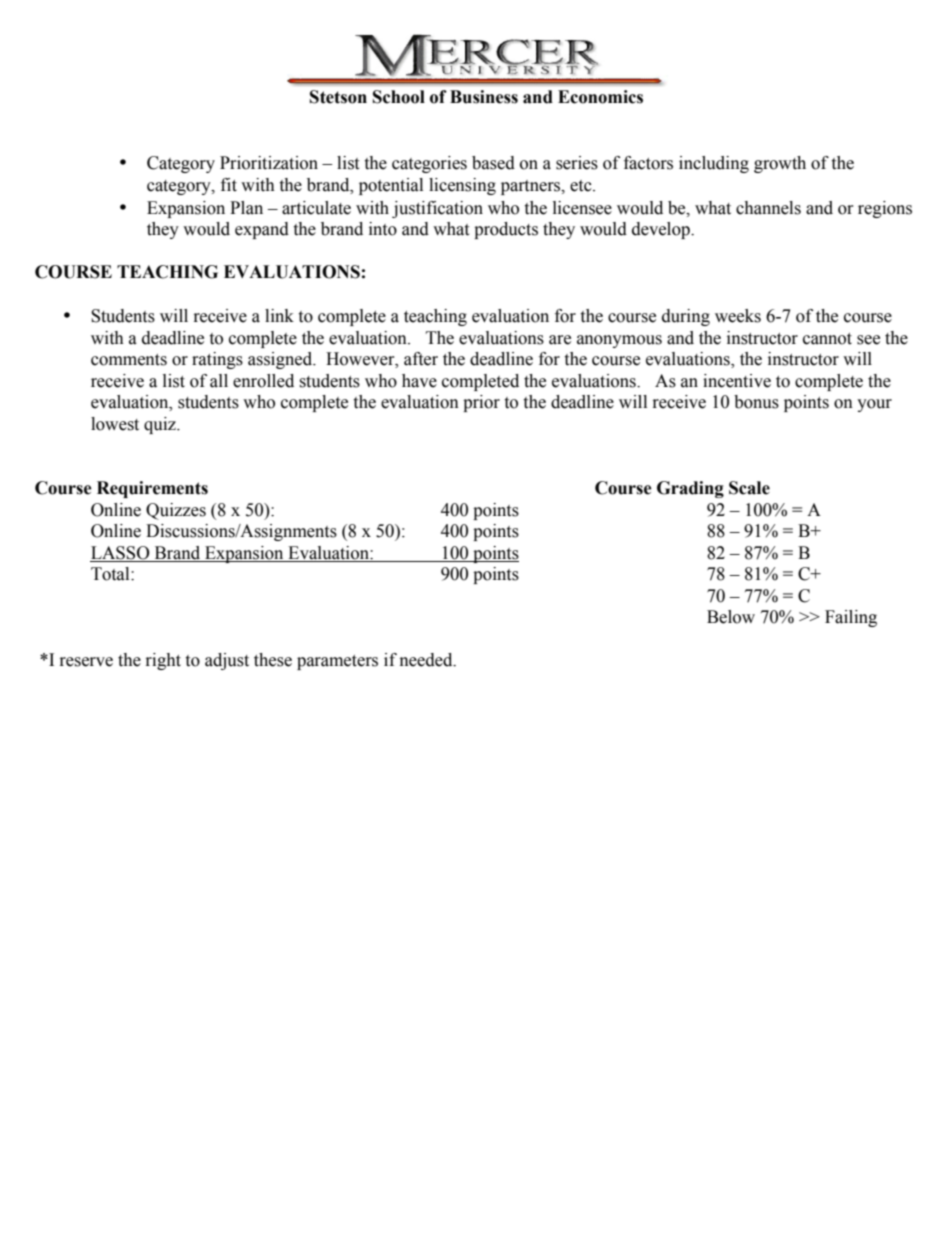 This page has height=1233, width=952. What do you see at coordinates (163, 661) in the page?
I see `right` at bounding box center [163, 661].
